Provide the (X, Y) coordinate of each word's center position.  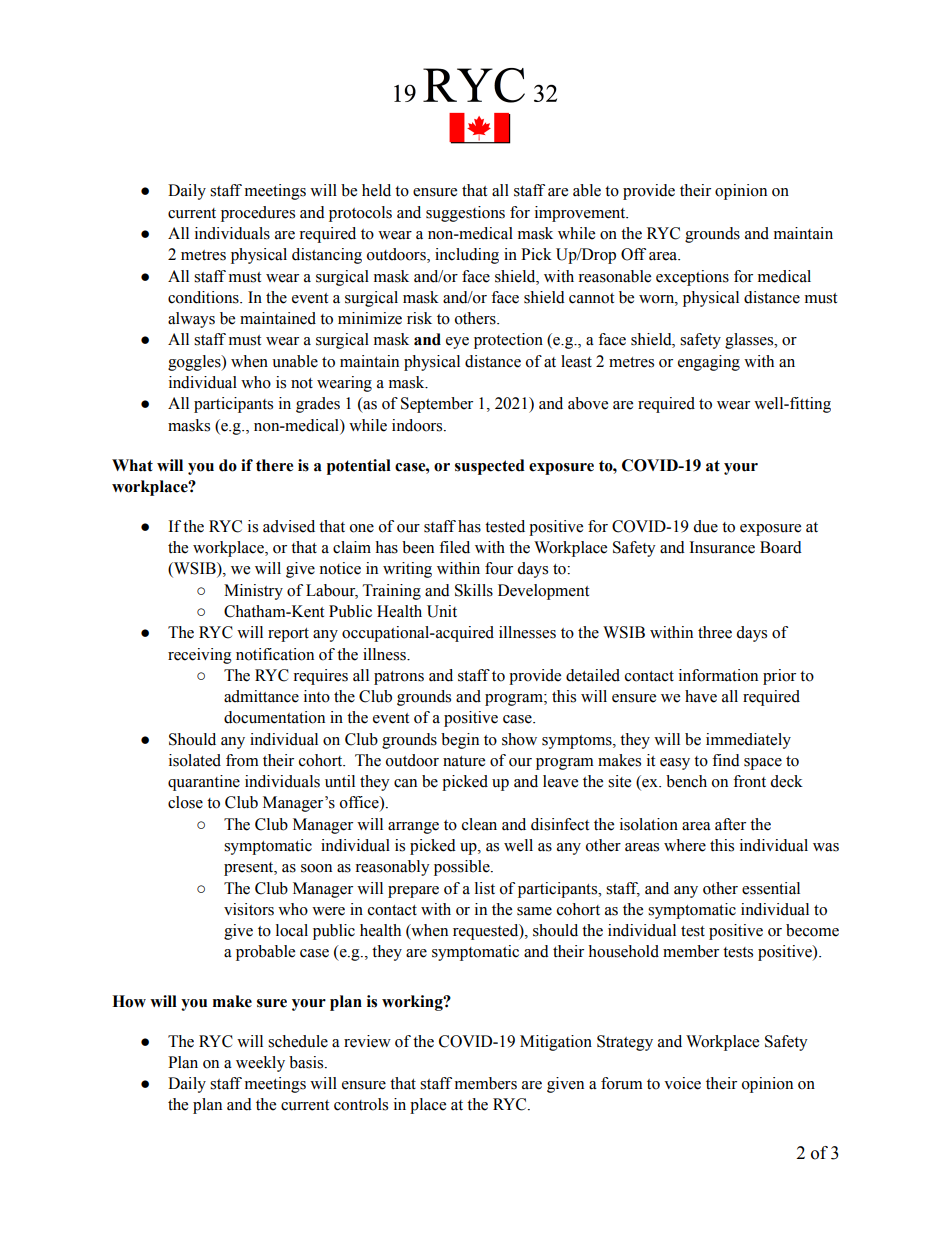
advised (289, 526)
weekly (260, 1064)
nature (464, 761)
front (749, 781)
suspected (490, 467)
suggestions (465, 214)
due (705, 526)
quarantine (204, 783)
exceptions (692, 278)
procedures (258, 214)
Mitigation (556, 1043)
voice (682, 1083)
